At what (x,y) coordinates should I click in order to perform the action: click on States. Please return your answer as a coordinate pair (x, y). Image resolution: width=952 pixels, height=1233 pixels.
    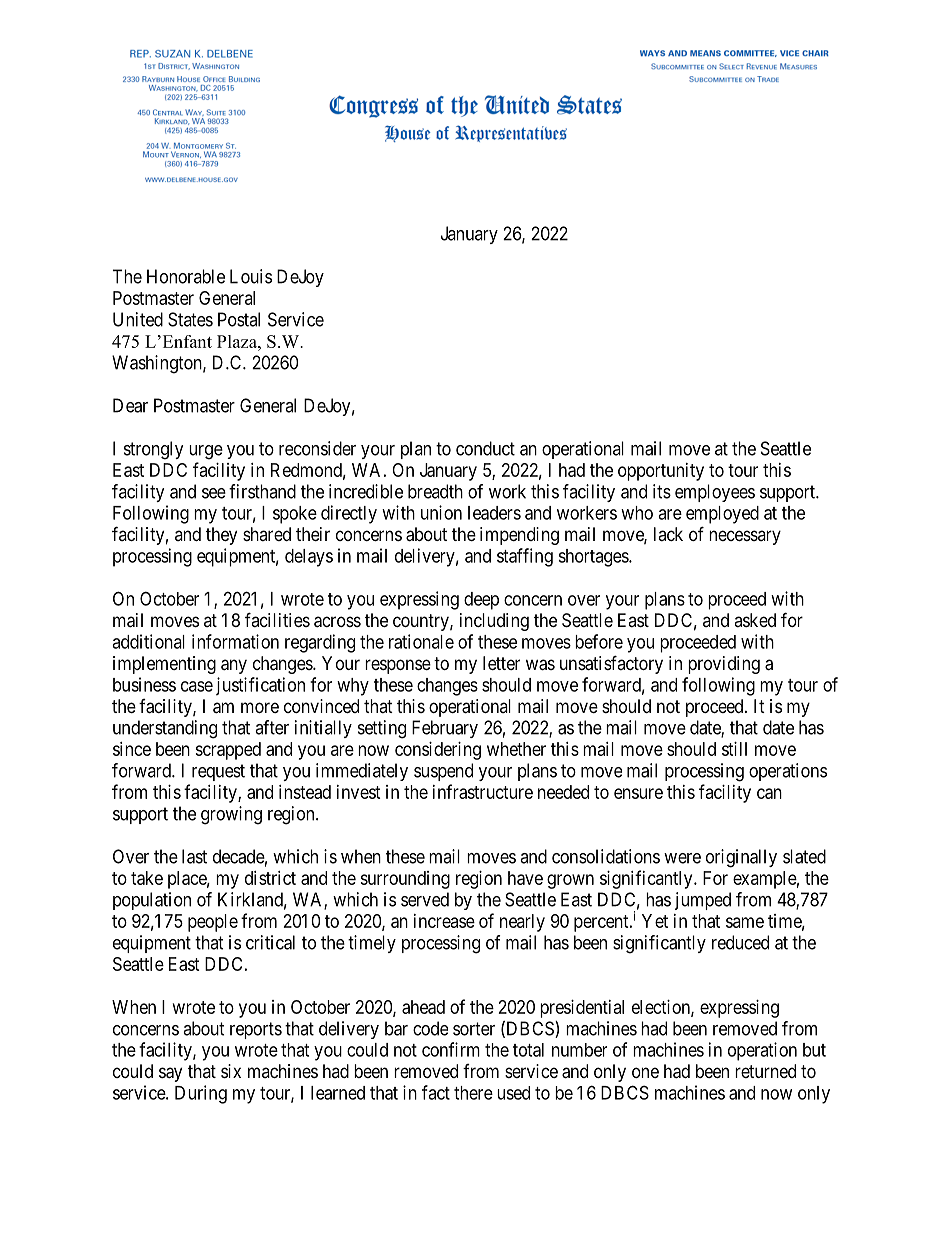
    Looking at the image, I should click on (190, 319).
